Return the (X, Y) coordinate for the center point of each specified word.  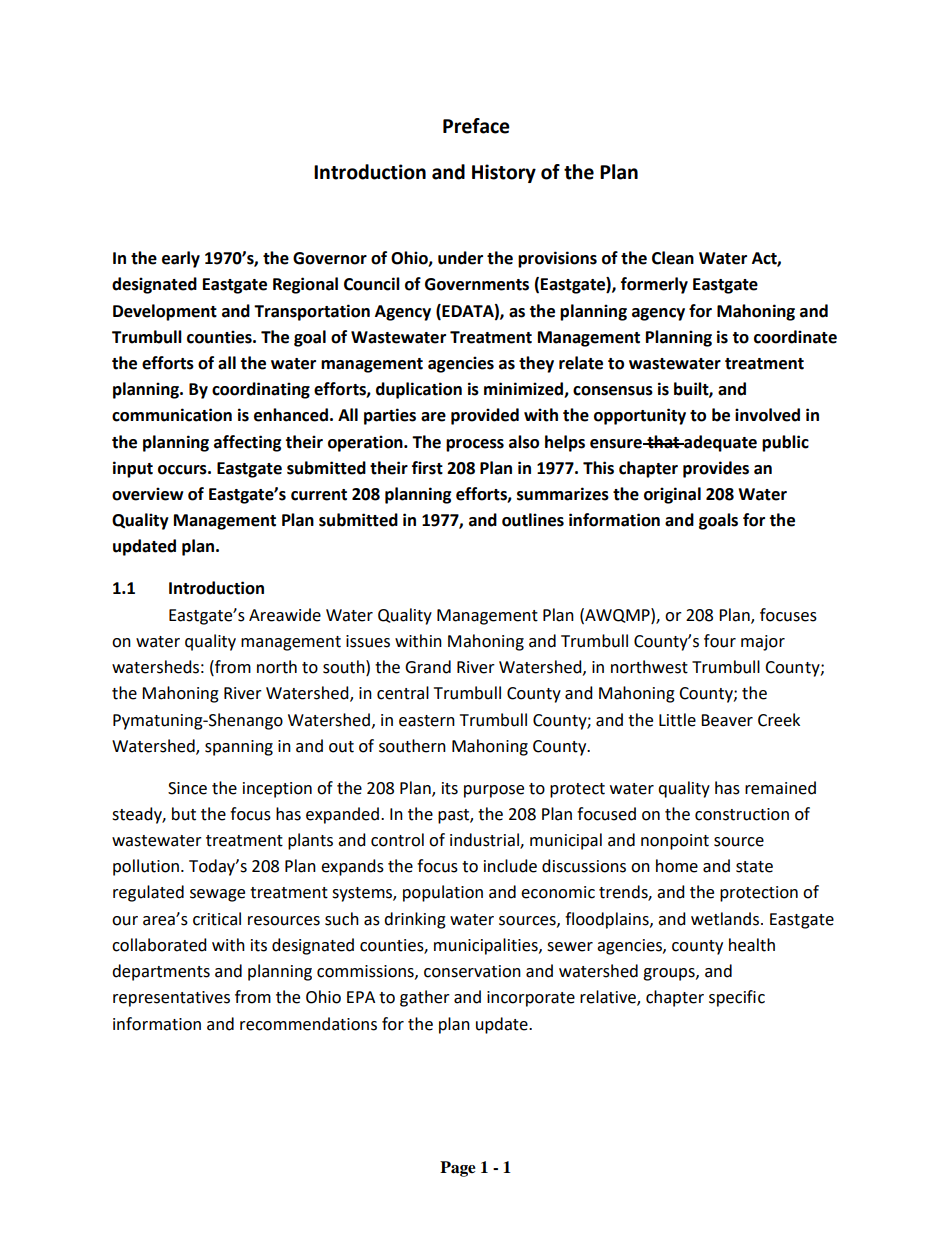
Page (458, 1169)
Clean (673, 258)
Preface (476, 126)
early (181, 259)
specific (737, 998)
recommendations (308, 1024)
